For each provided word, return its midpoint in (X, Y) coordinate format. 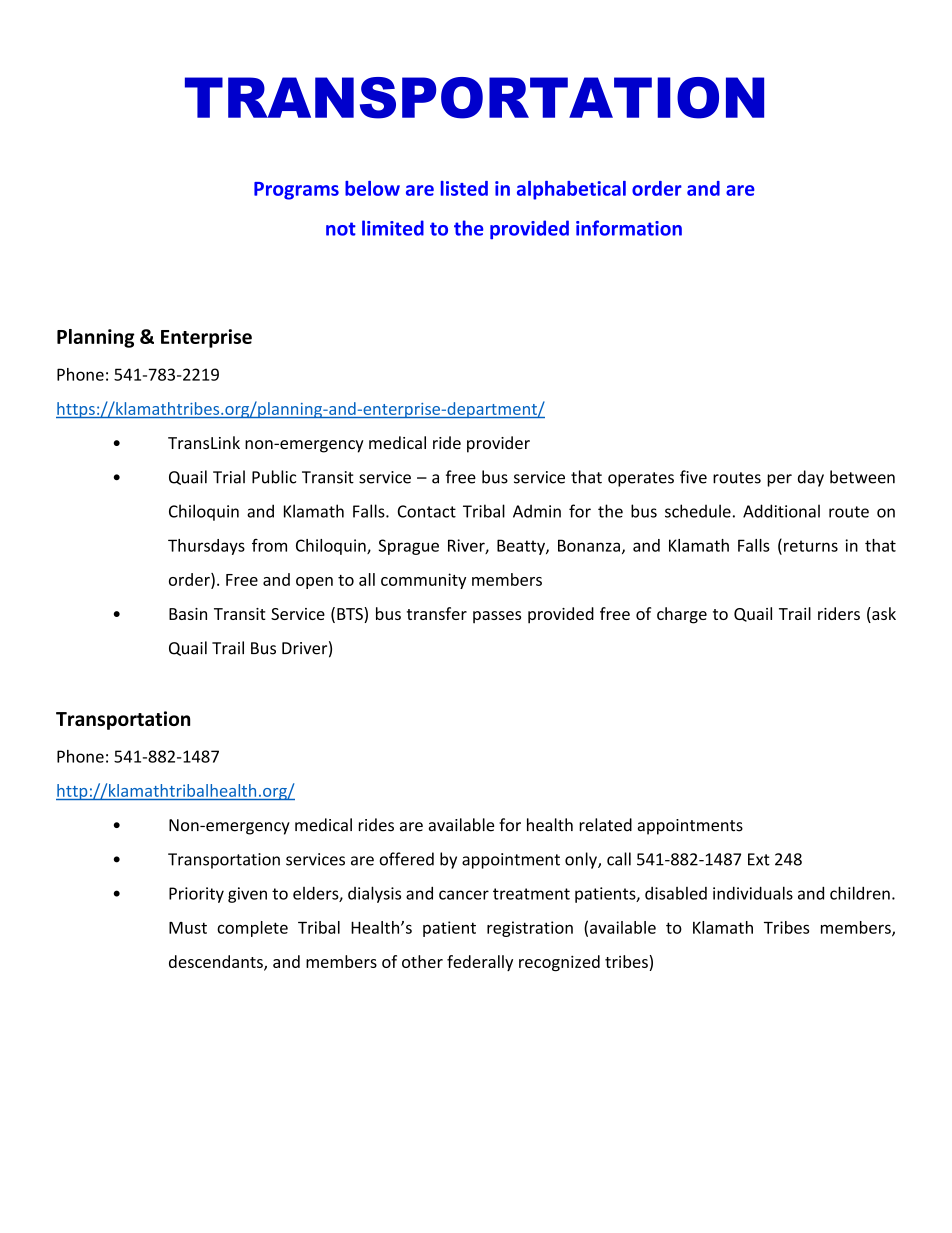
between (862, 477)
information (629, 228)
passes (497, 617)
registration (530, 929)
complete (252, 929)
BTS (351, 615)
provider (498, 444)
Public (274, 477)
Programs (296, 191)
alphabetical (571, 190)
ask (883, 615)
